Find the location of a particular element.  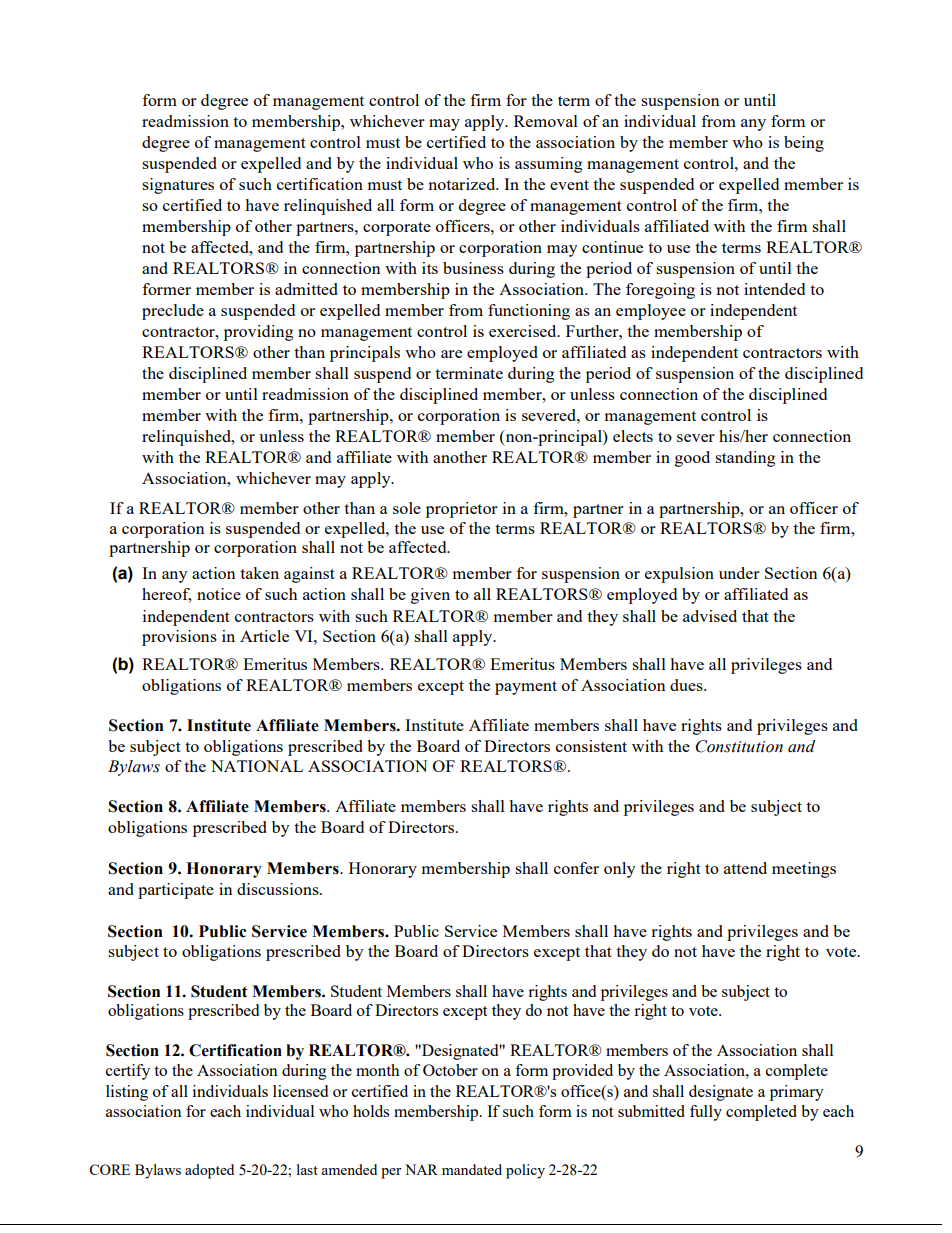

fully is located at coordinates (706, 1113).
